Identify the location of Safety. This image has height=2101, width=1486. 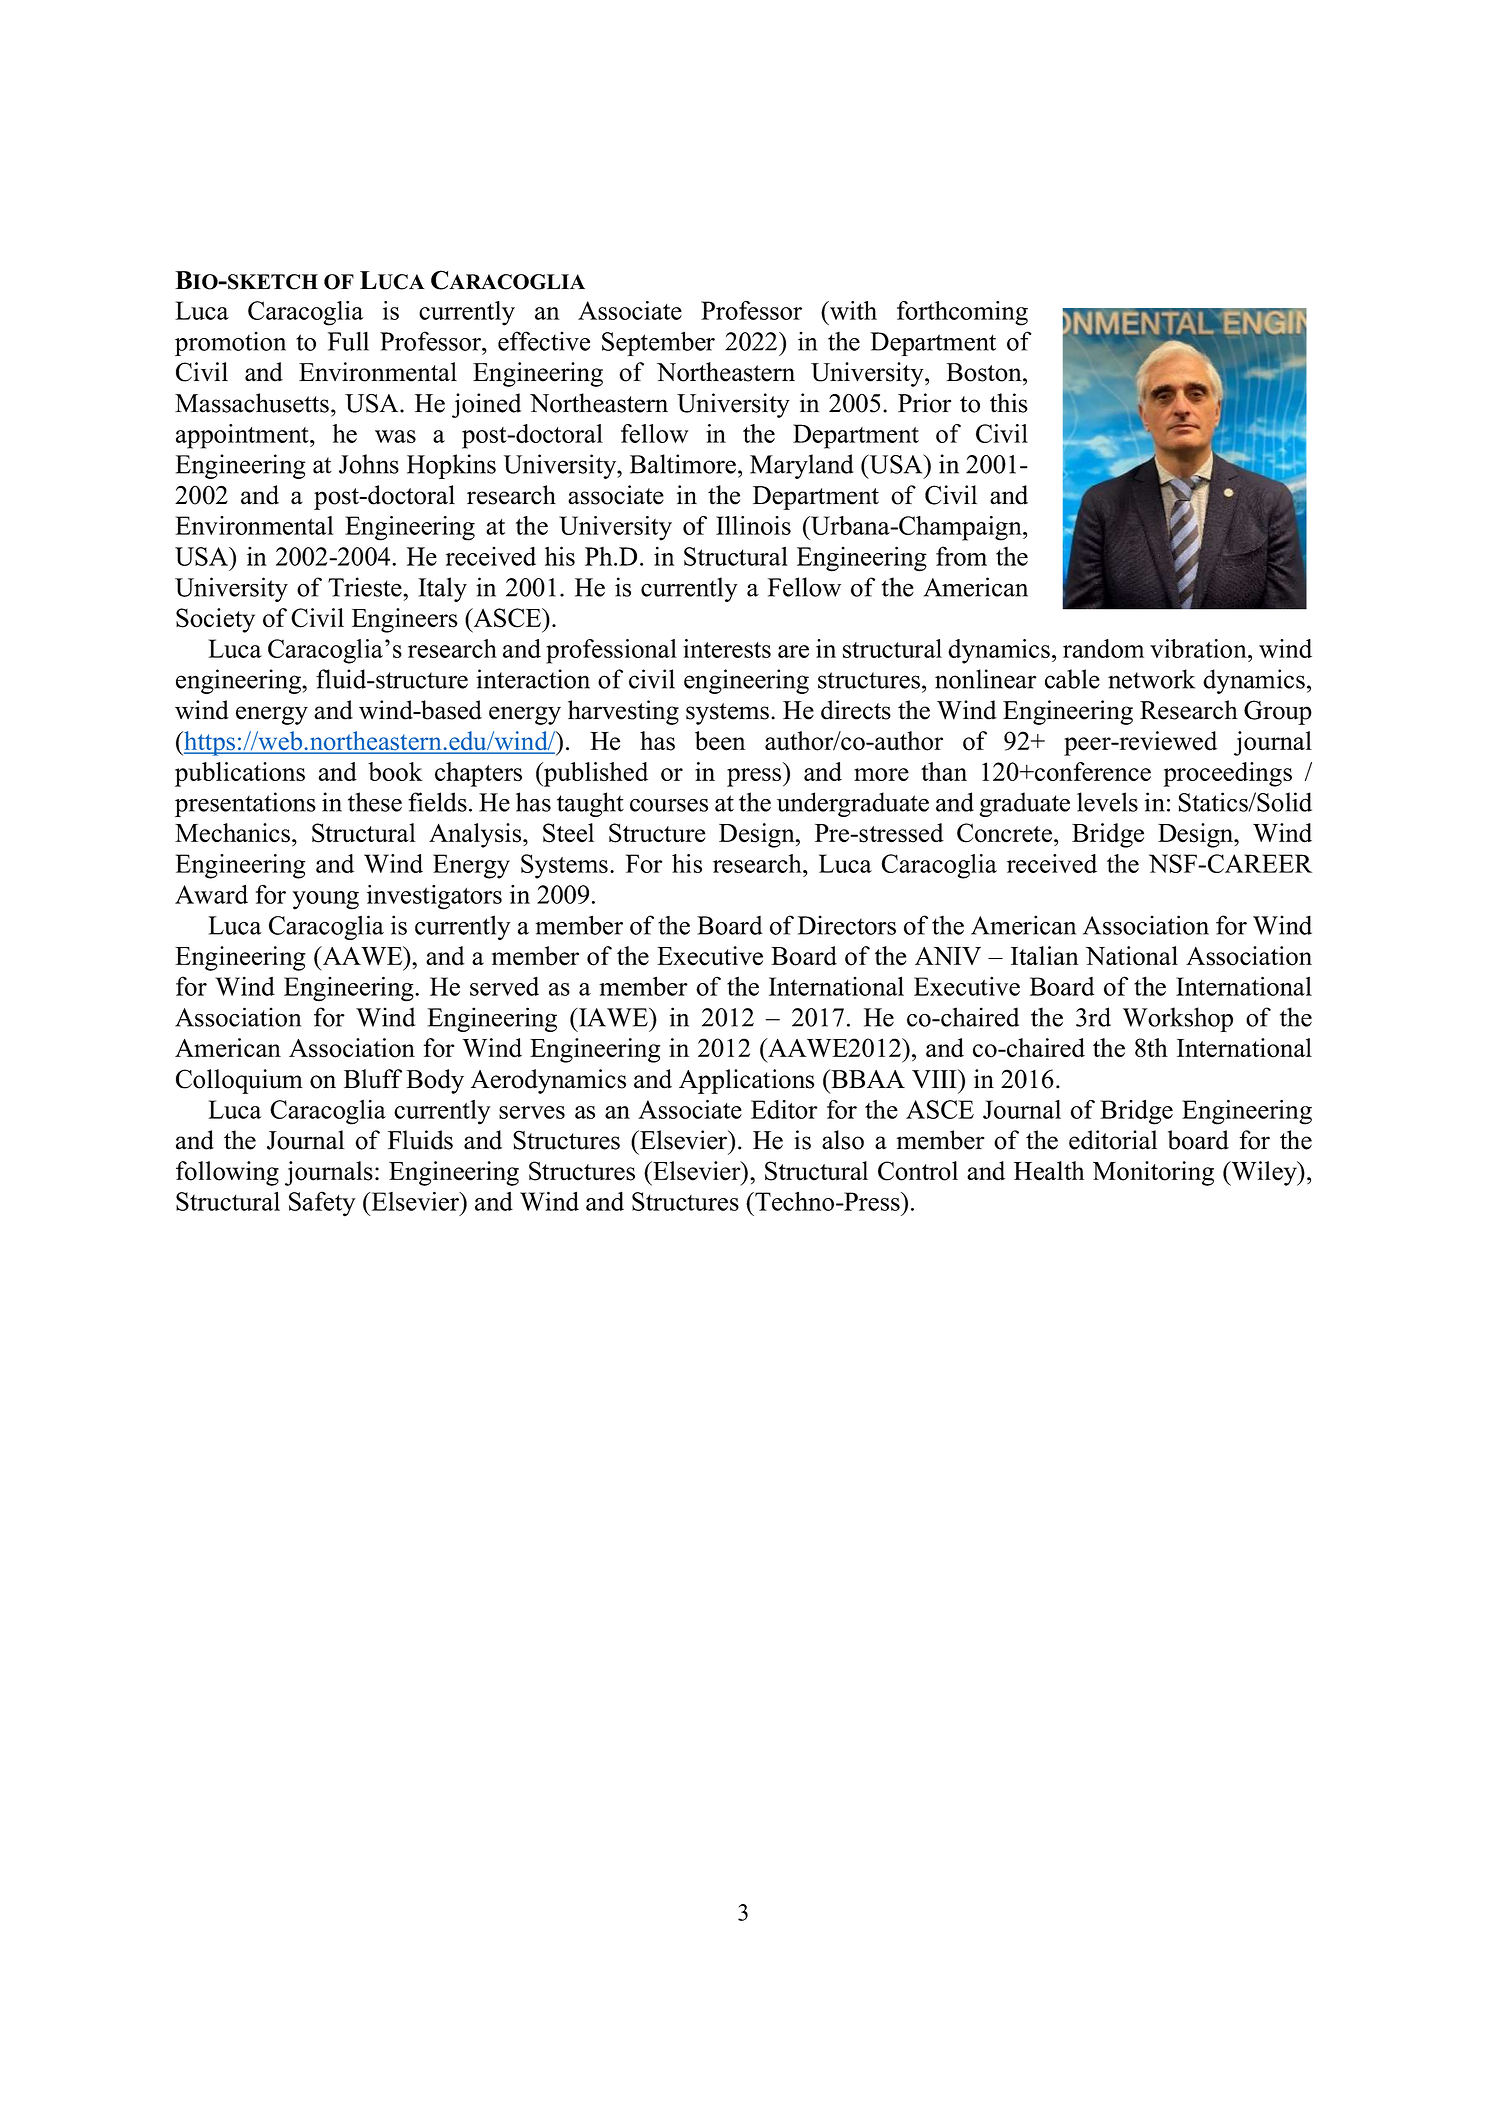
(322, 1204).
